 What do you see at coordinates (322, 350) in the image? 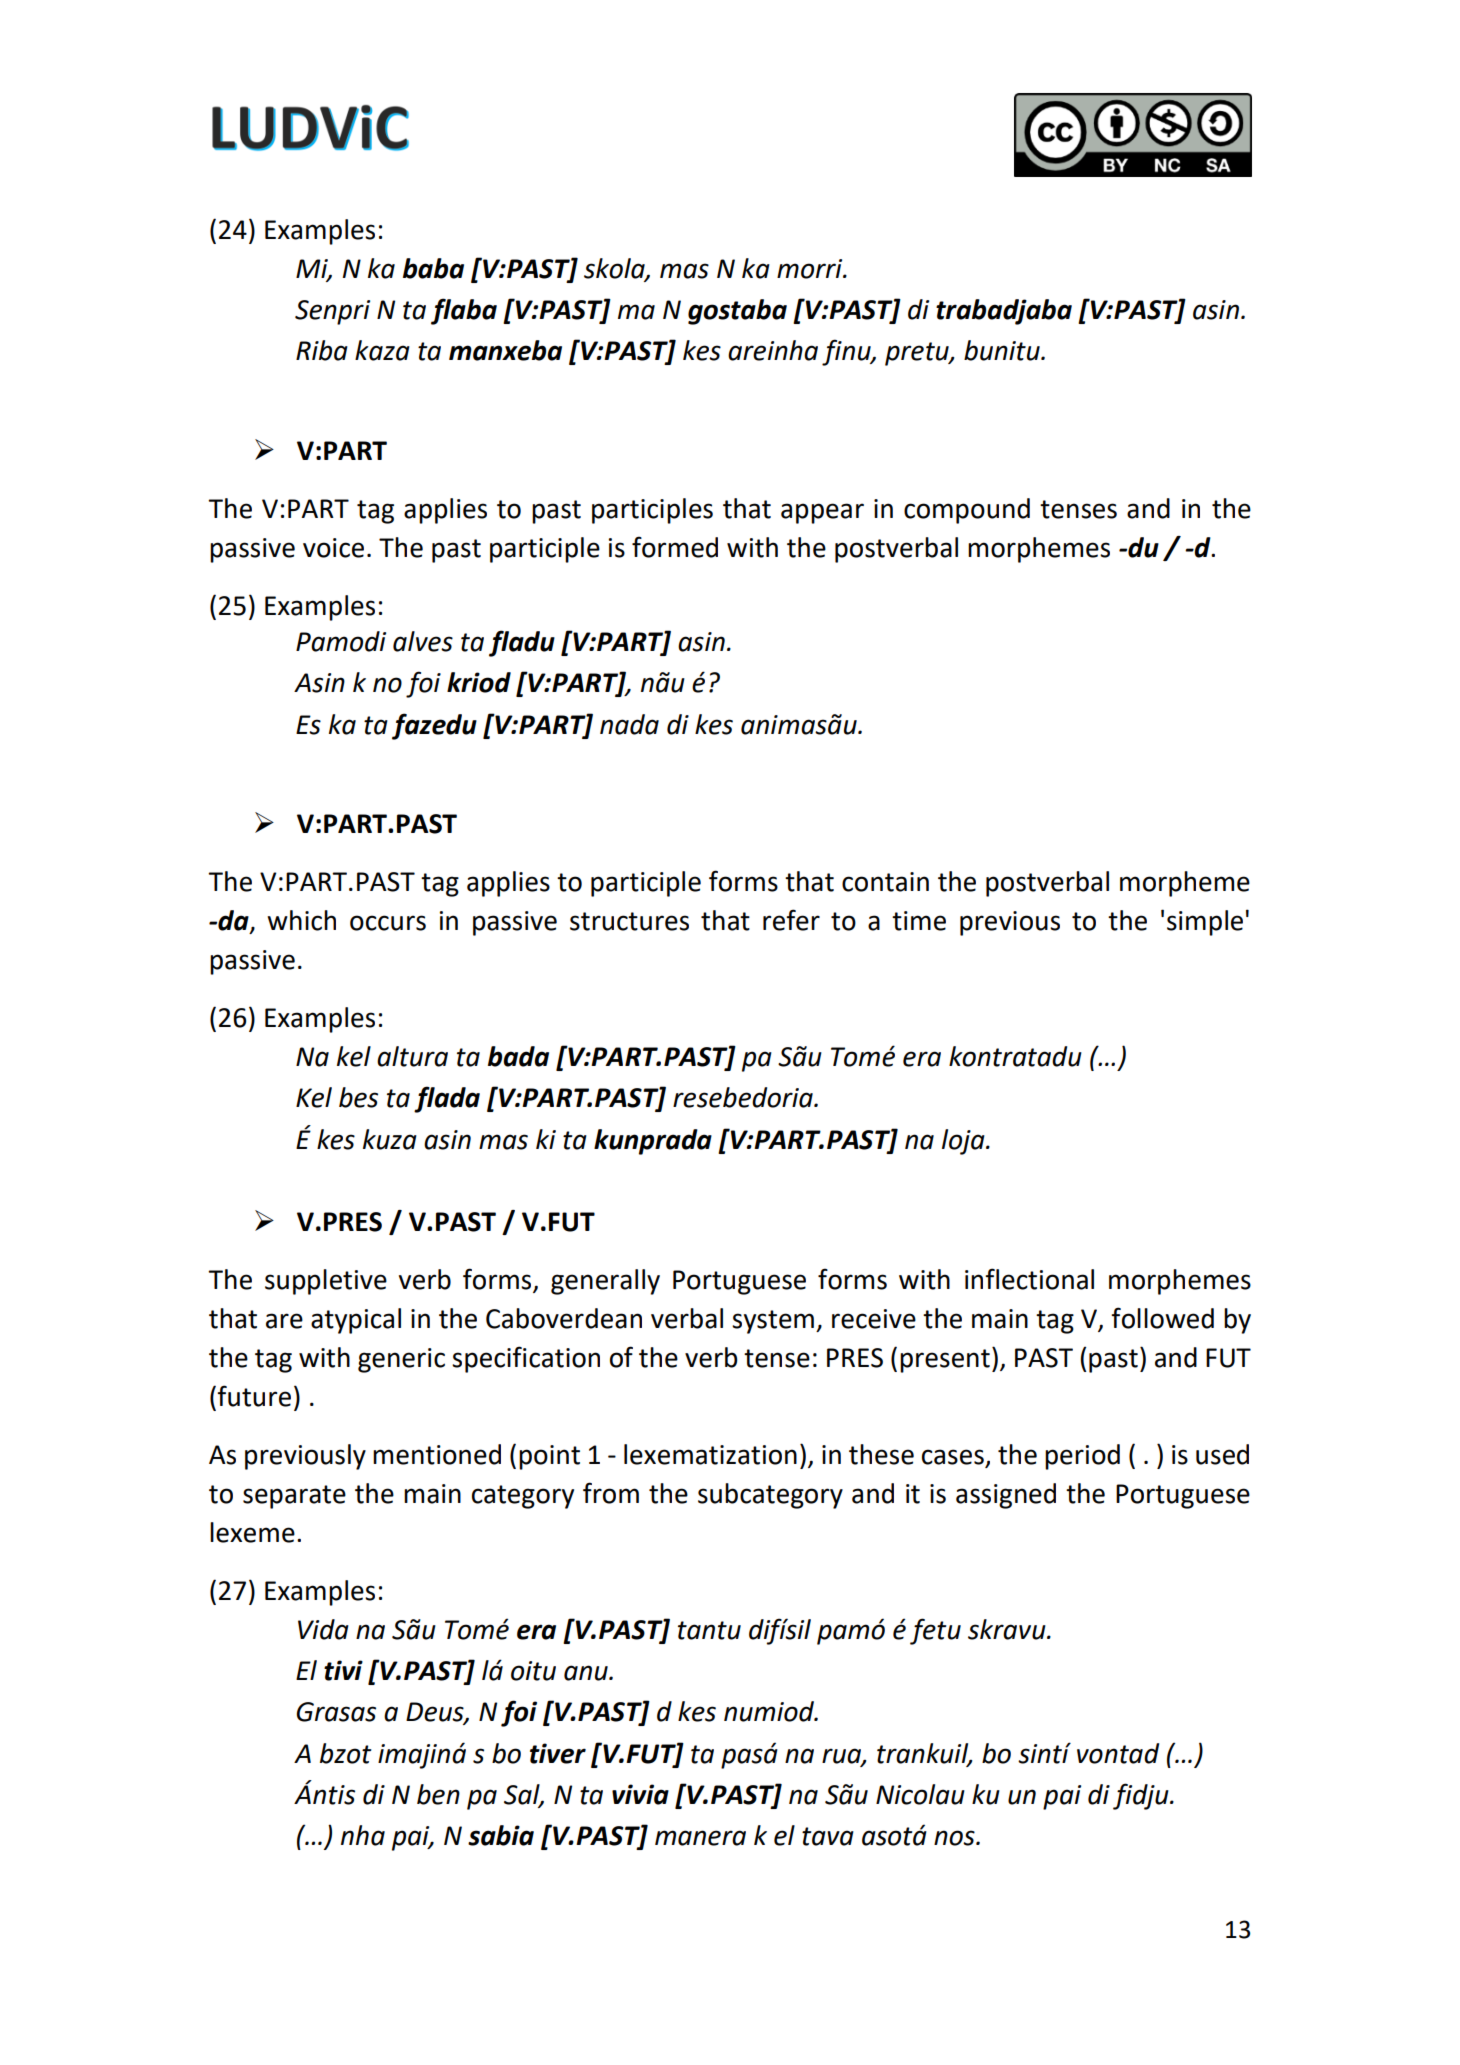
I see `Riba` at bounding box center [322, 350].
